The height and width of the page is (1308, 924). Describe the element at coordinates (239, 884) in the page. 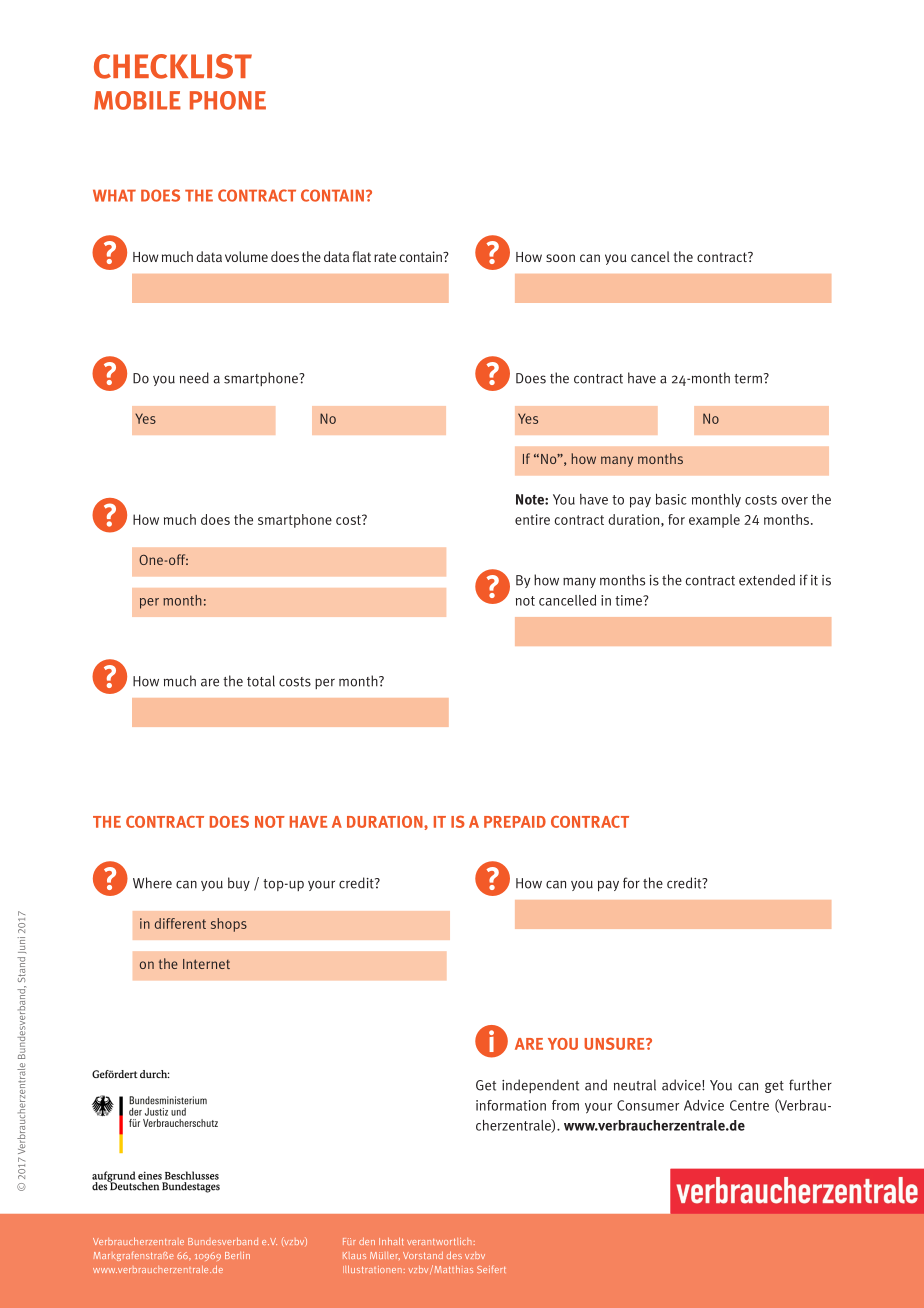

I see `buy` at that location.
